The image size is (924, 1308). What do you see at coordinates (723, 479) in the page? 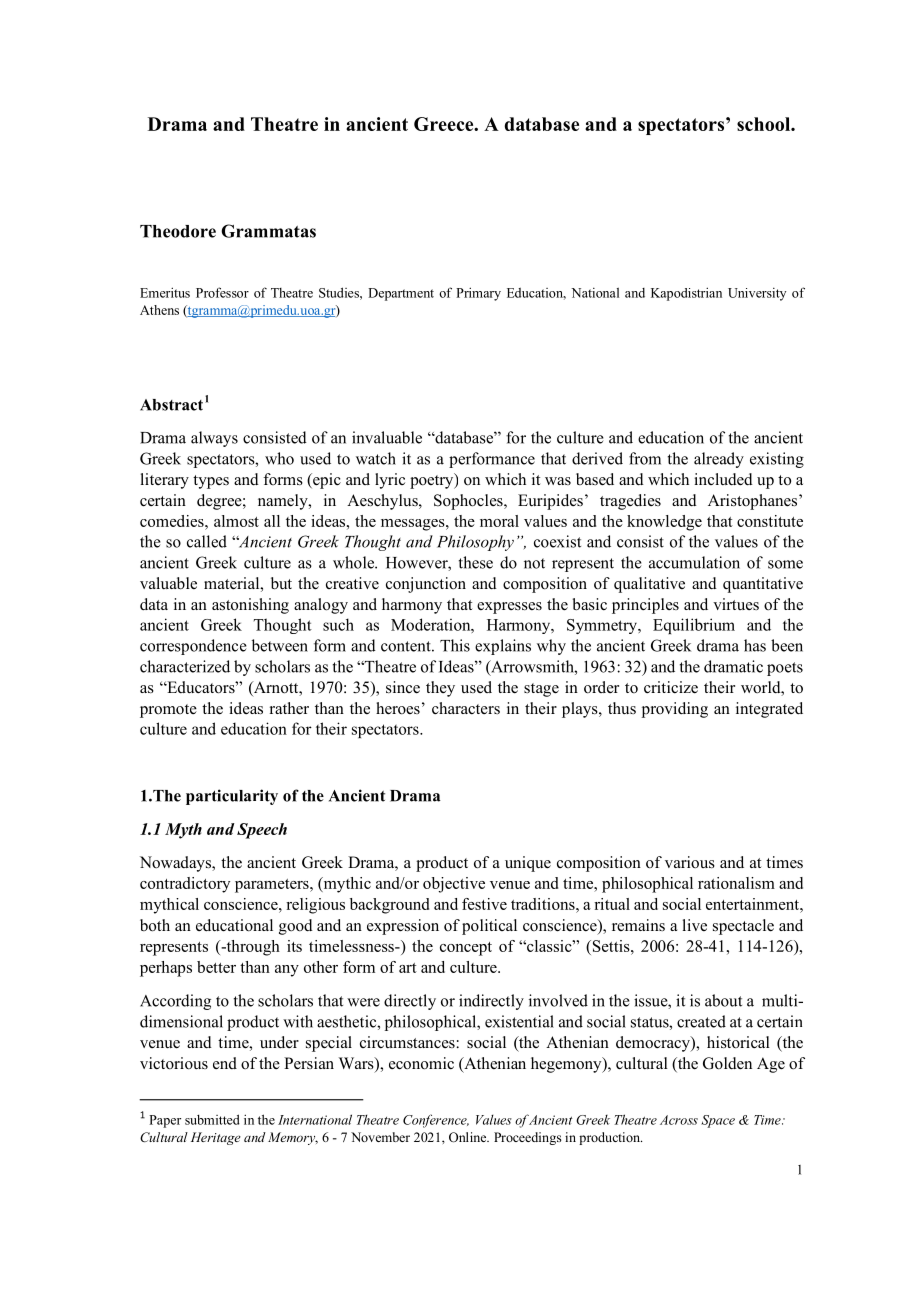
I see `included` at bounding box center [723, 479].
